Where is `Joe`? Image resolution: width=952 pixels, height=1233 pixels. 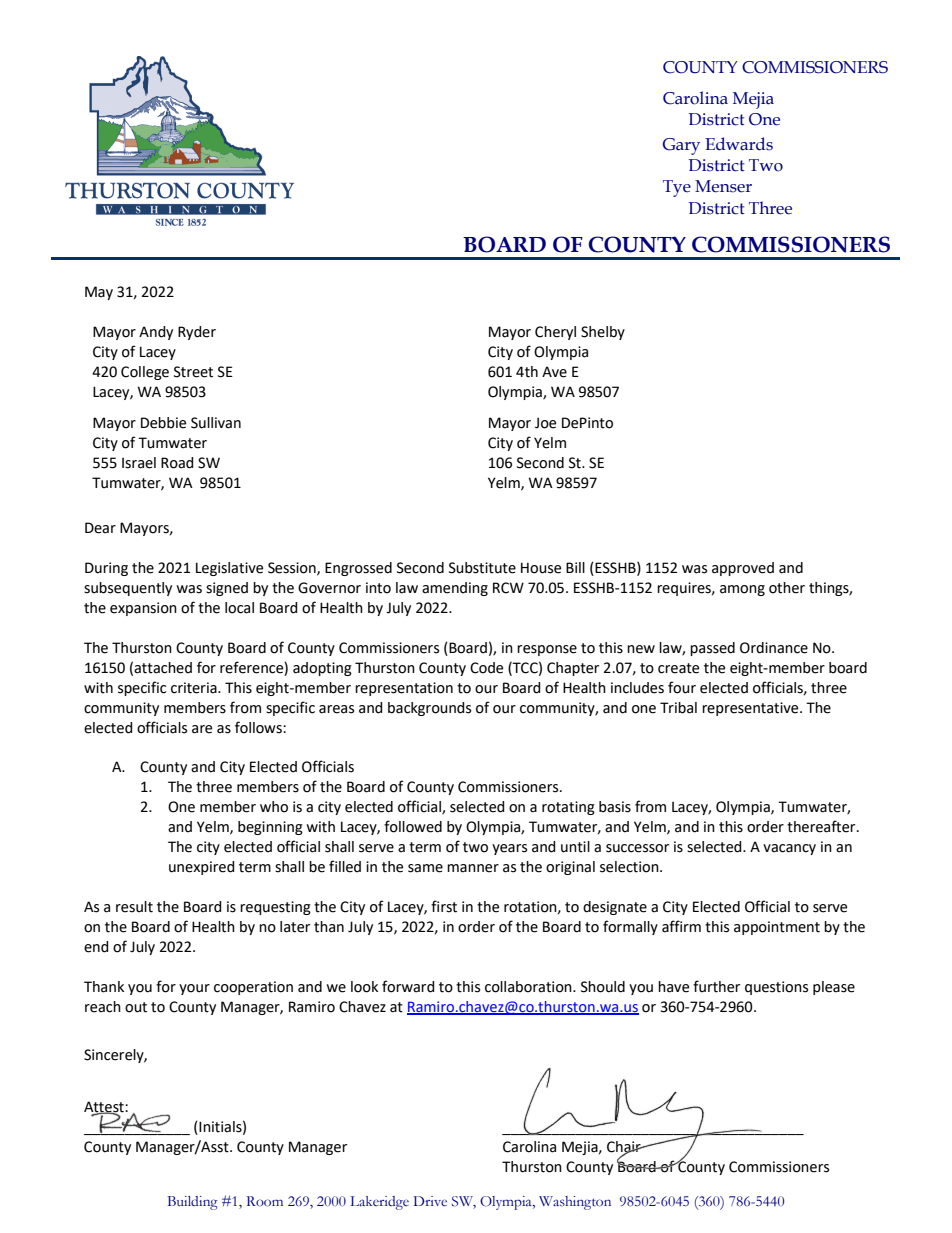
Joe is located at coordinates (545, 423).
